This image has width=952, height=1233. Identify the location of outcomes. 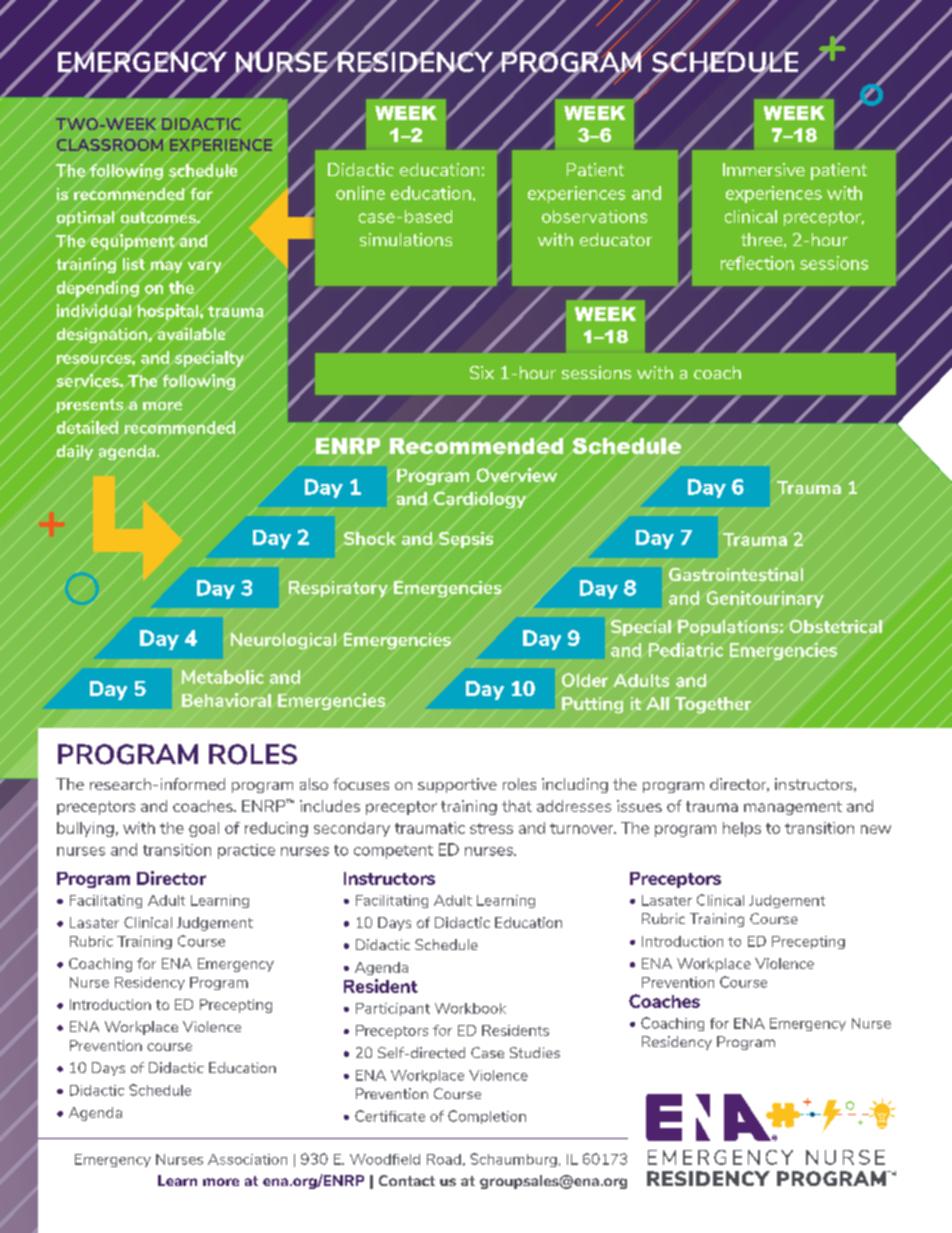
(159, 217).
